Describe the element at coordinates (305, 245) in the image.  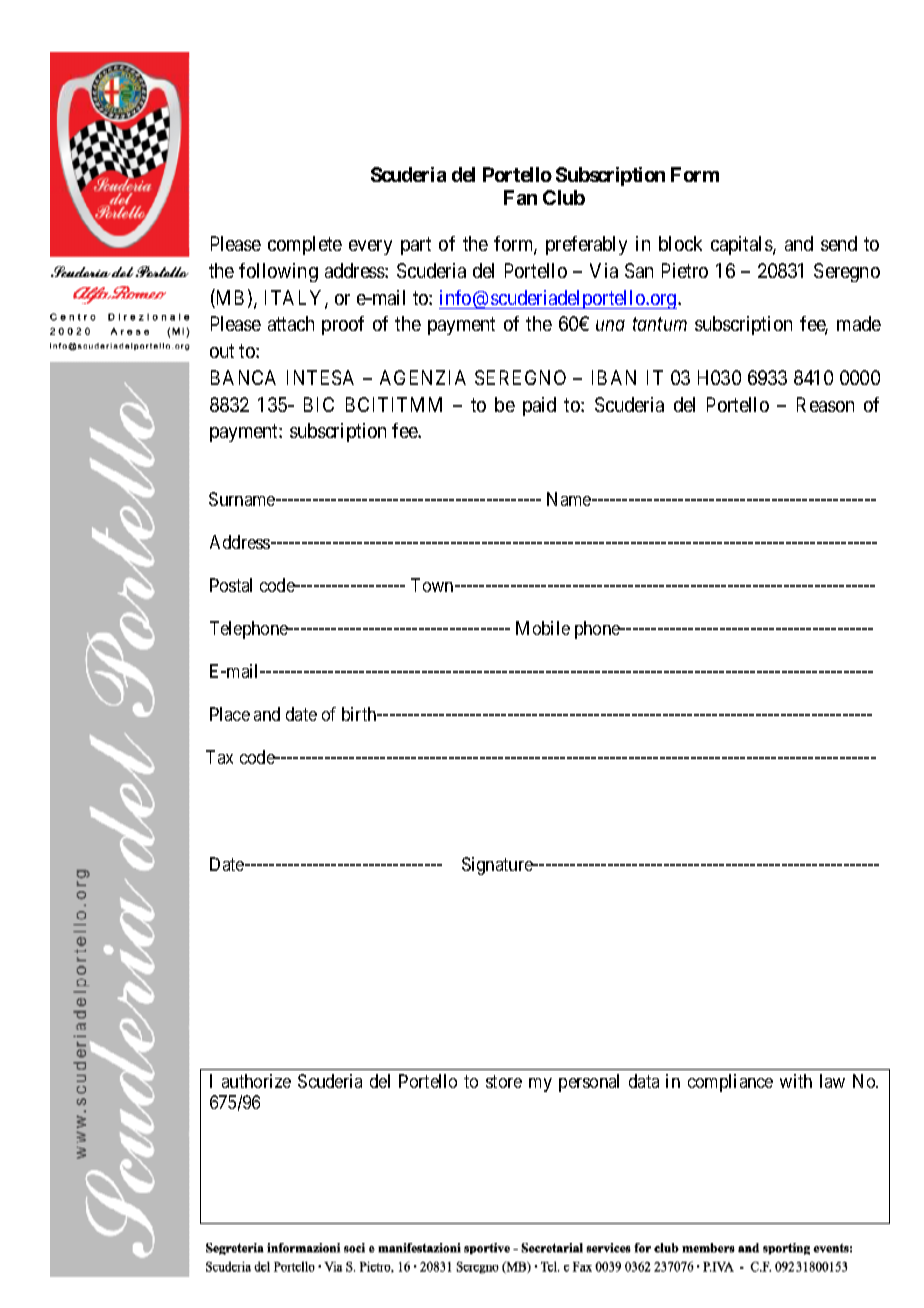
I see `complete` at that location.
